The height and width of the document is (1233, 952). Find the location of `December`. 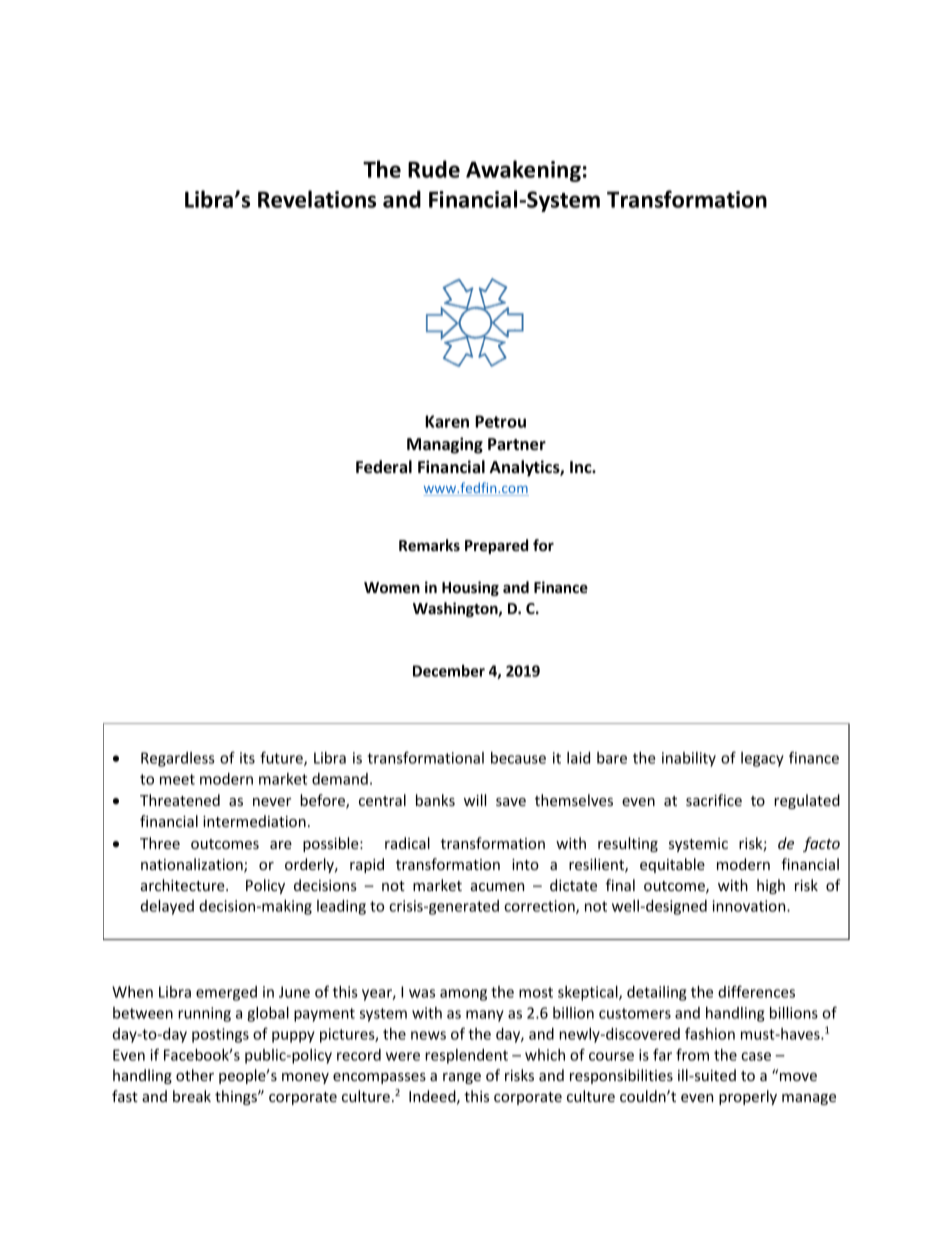

December is located at coordinates (449, 671).
